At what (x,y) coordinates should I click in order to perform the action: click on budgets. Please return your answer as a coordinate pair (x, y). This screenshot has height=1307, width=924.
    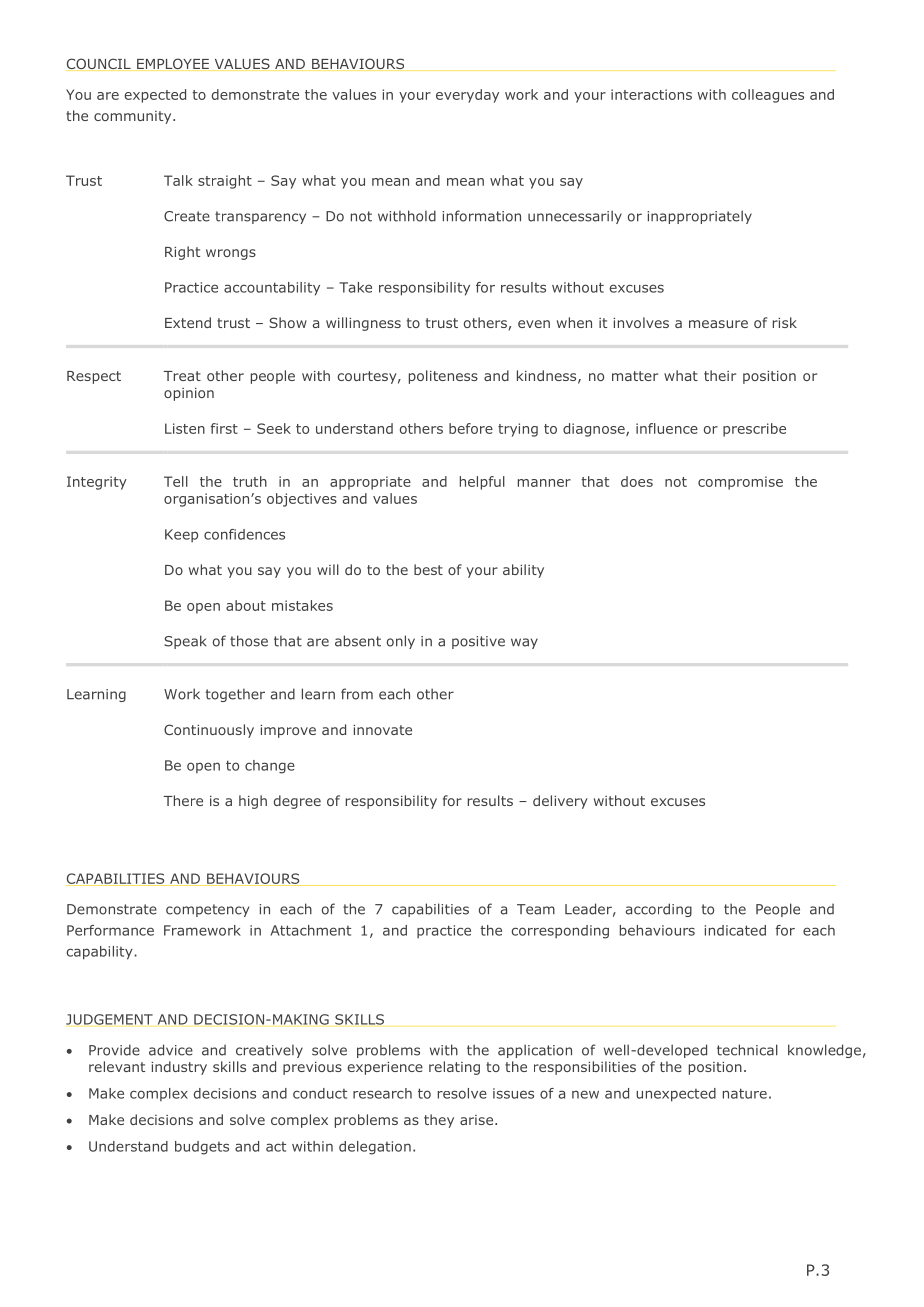
    Looking at the image, I should click on (202, 1148).
